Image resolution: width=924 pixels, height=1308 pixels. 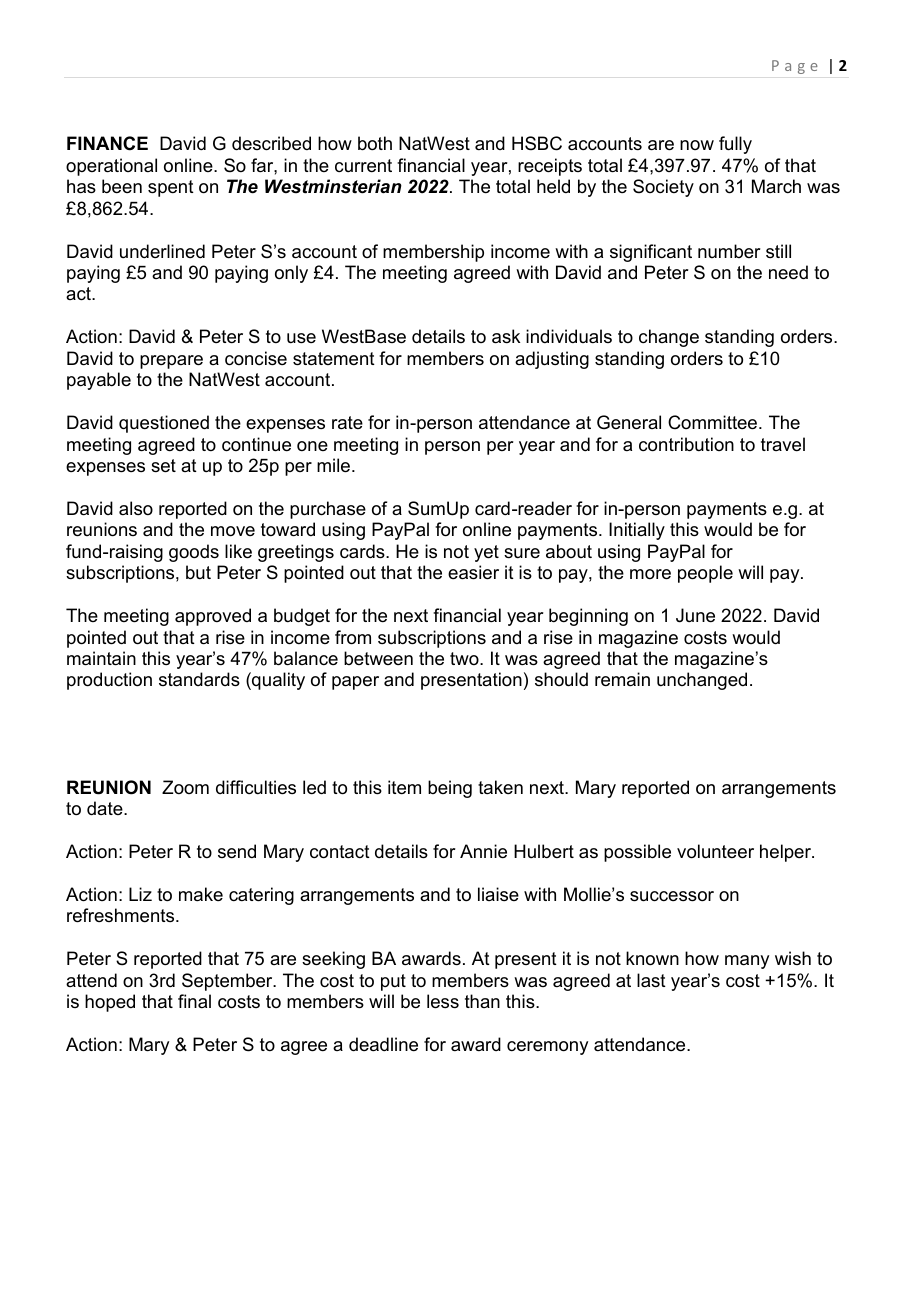 I want to click on last, so click(x=651, y=980).
